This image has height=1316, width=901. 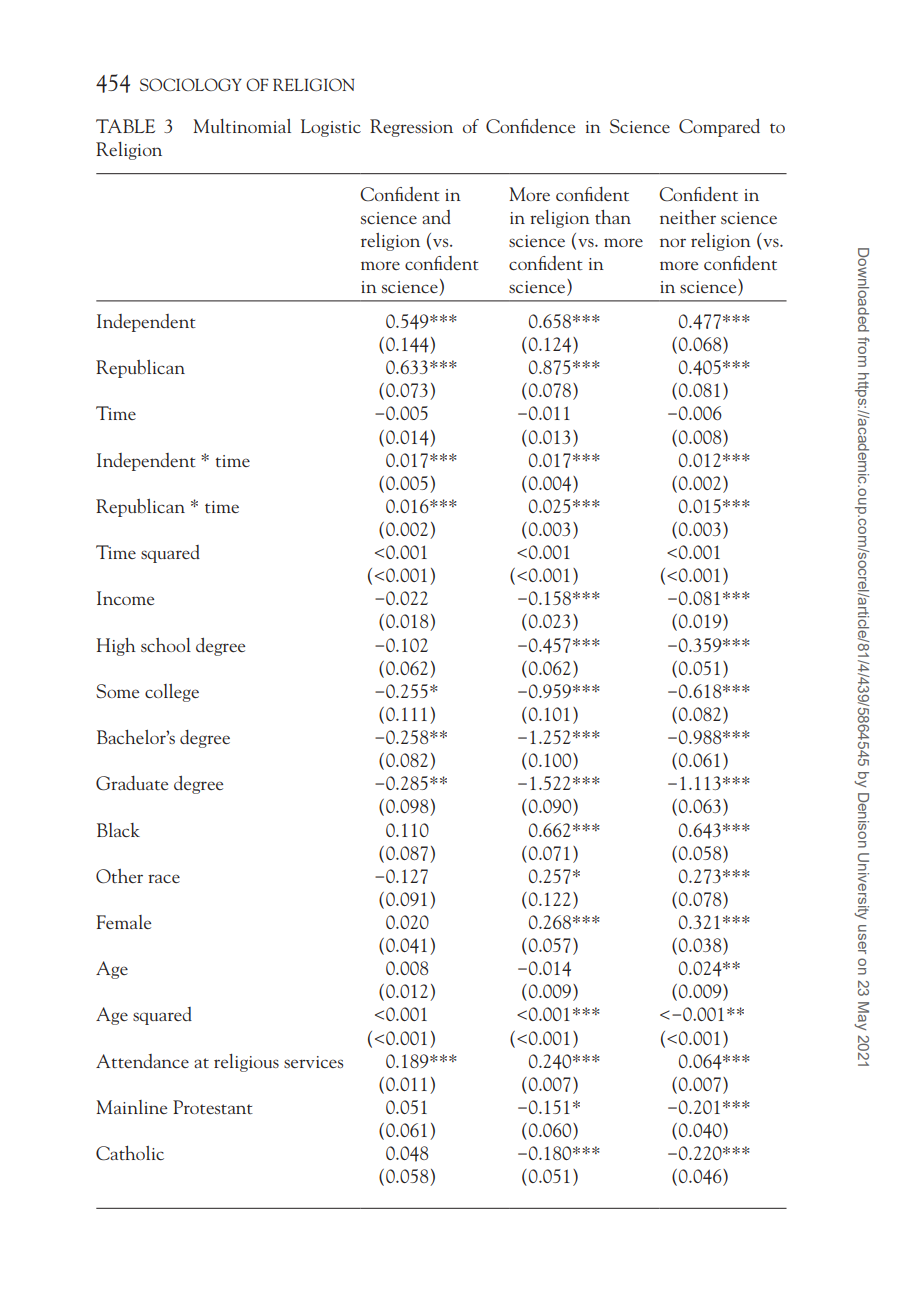 What do you see at coordinates (172, 693) in the image?
I see `college` at bounding box center [172, 693].
